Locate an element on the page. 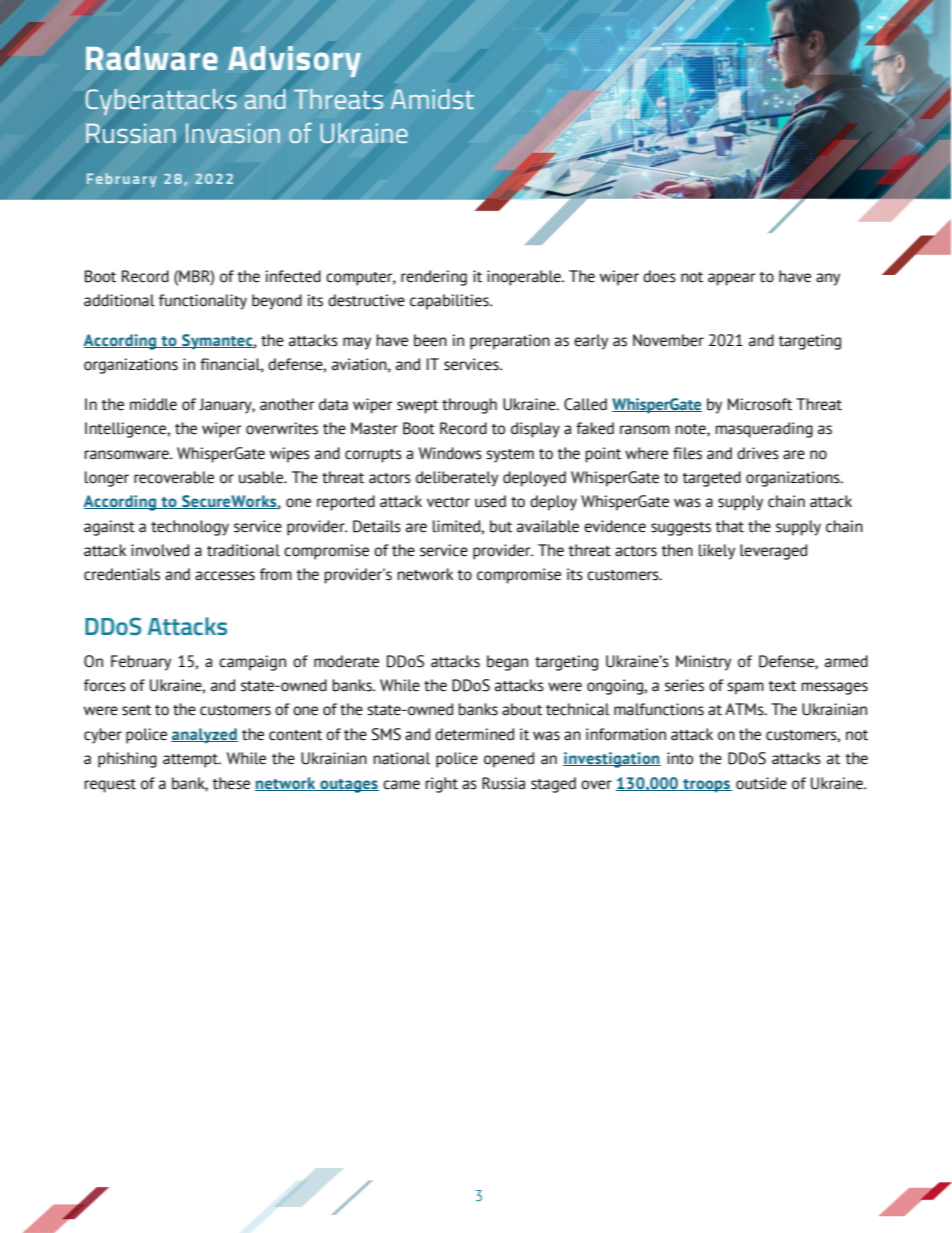  attempt is located at coordinates (191, 761).
